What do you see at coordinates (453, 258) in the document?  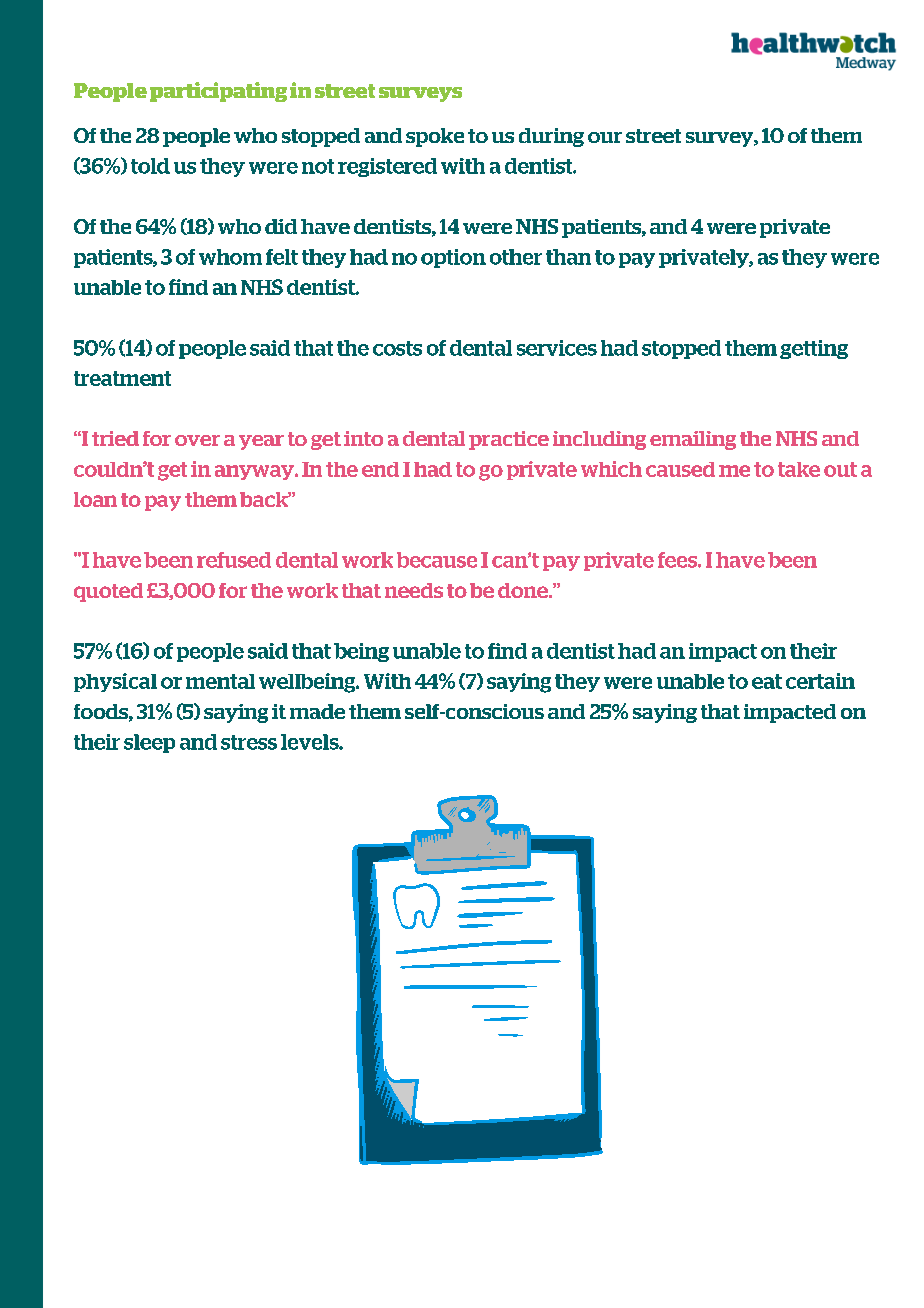 I see `option` at bounding box center [453, 258].
